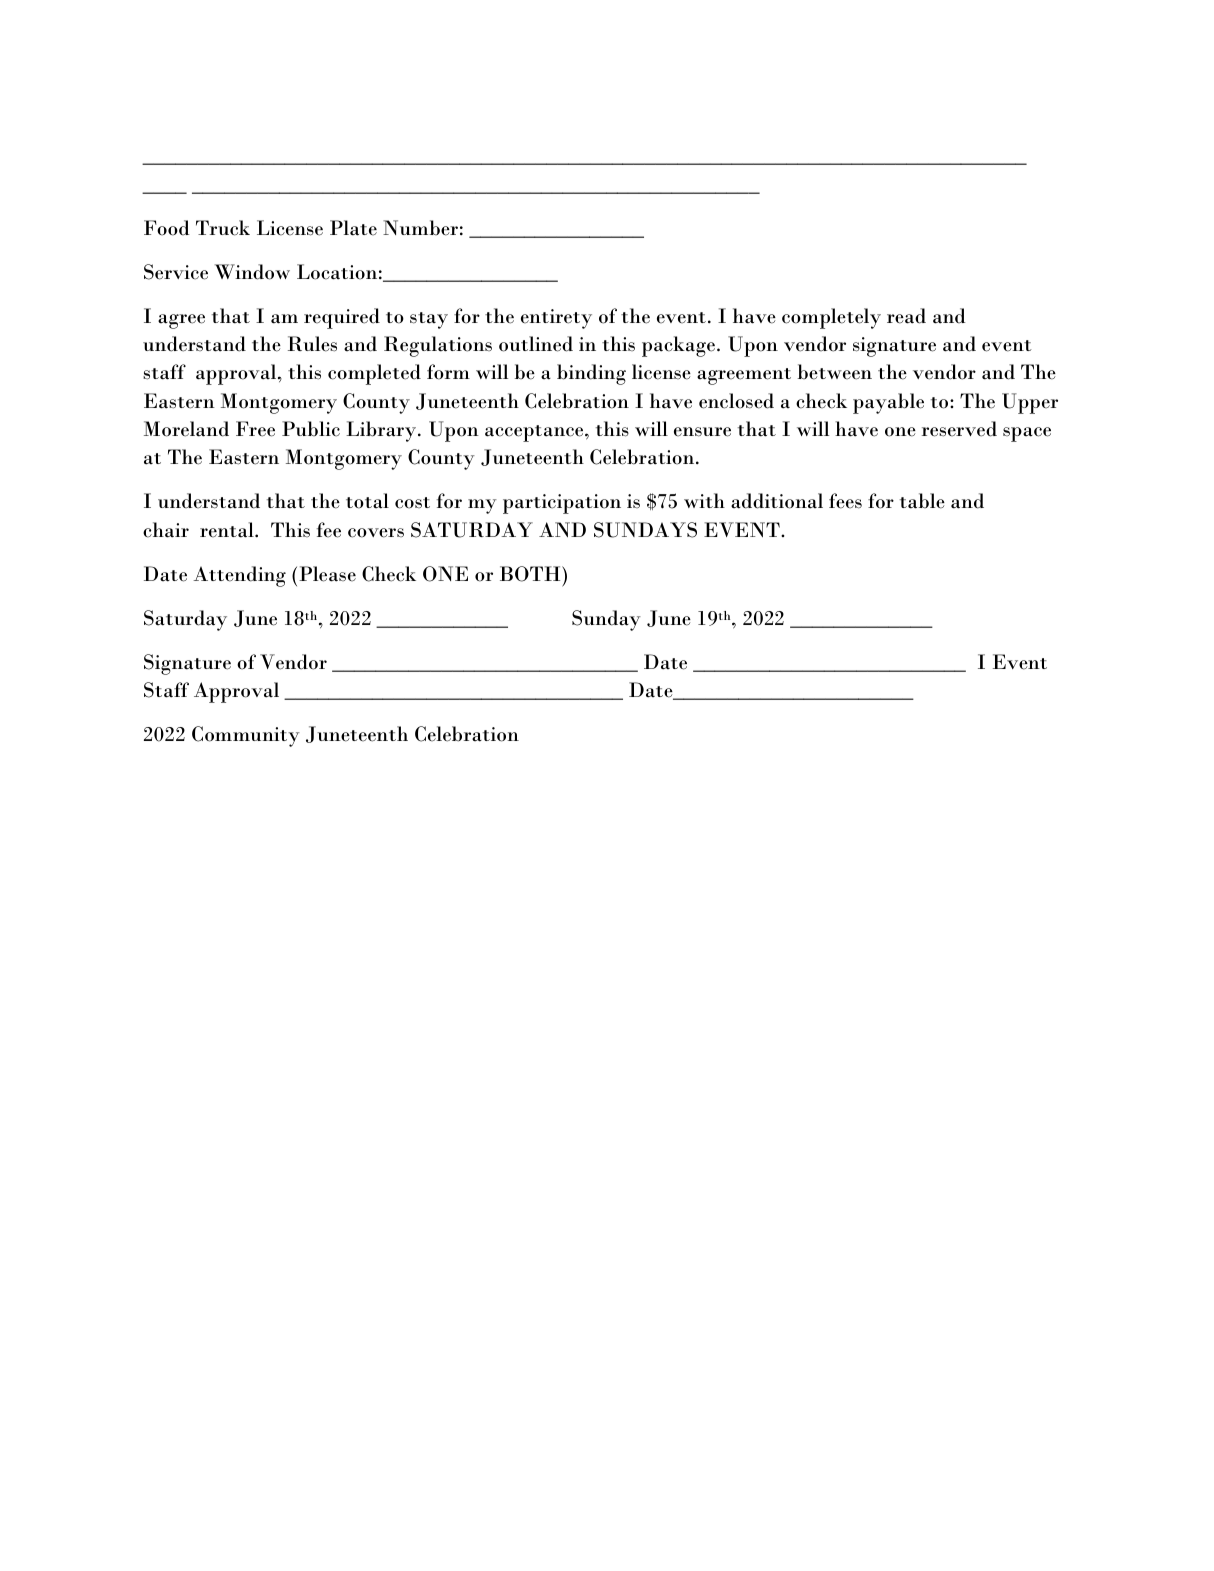 Image resolution: width=1214 pixels, height=1571 pixels. Describe the element at coordinates (312, 344) in the screenshot. I see `Rules` at that location.
